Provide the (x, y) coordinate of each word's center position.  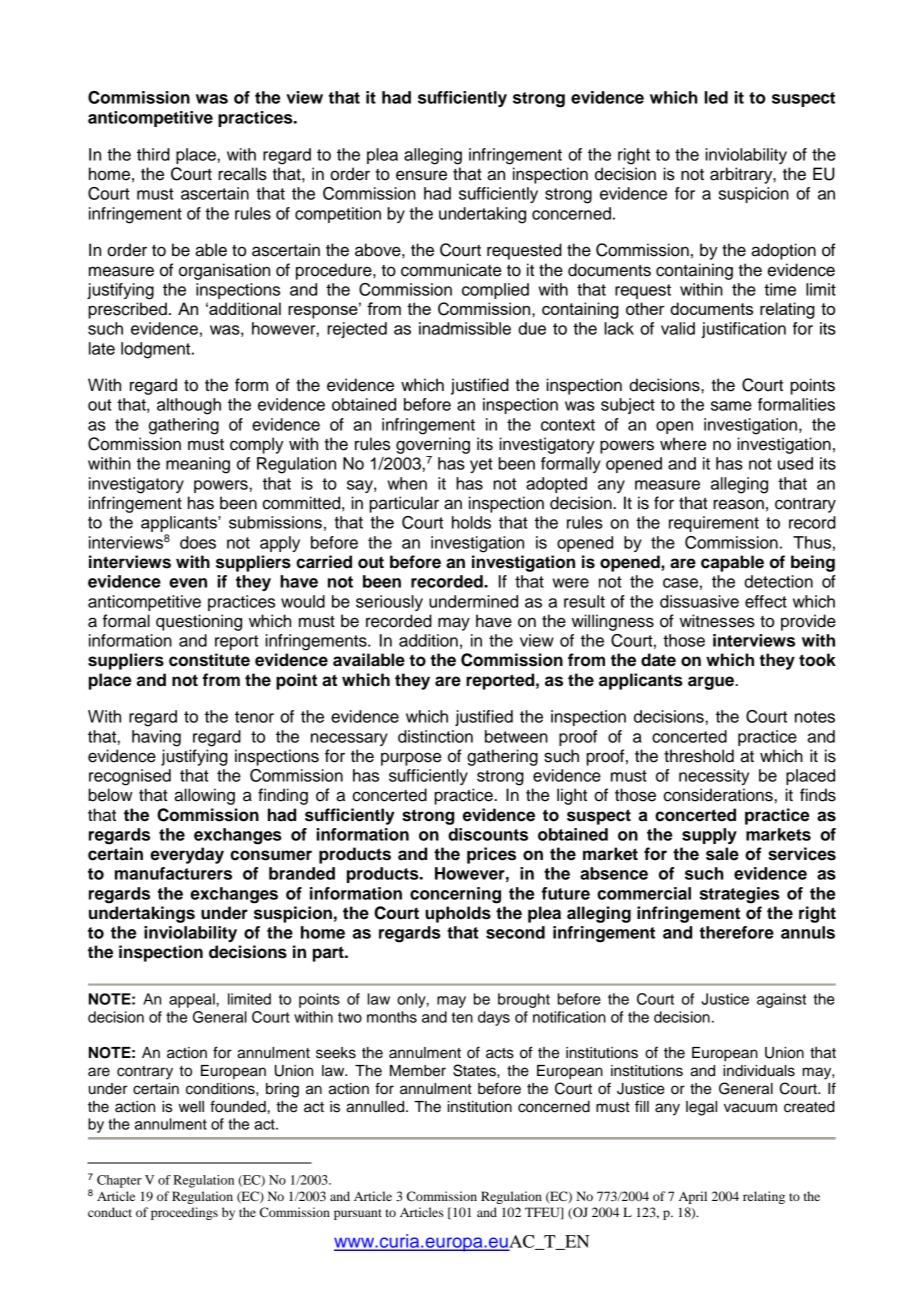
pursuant (358, 1214)
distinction (435, 736)
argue (712, 683)
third (153, 154)
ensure (421, 175)
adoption (783, 251)
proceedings (184, 1213)
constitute (209, 660)
